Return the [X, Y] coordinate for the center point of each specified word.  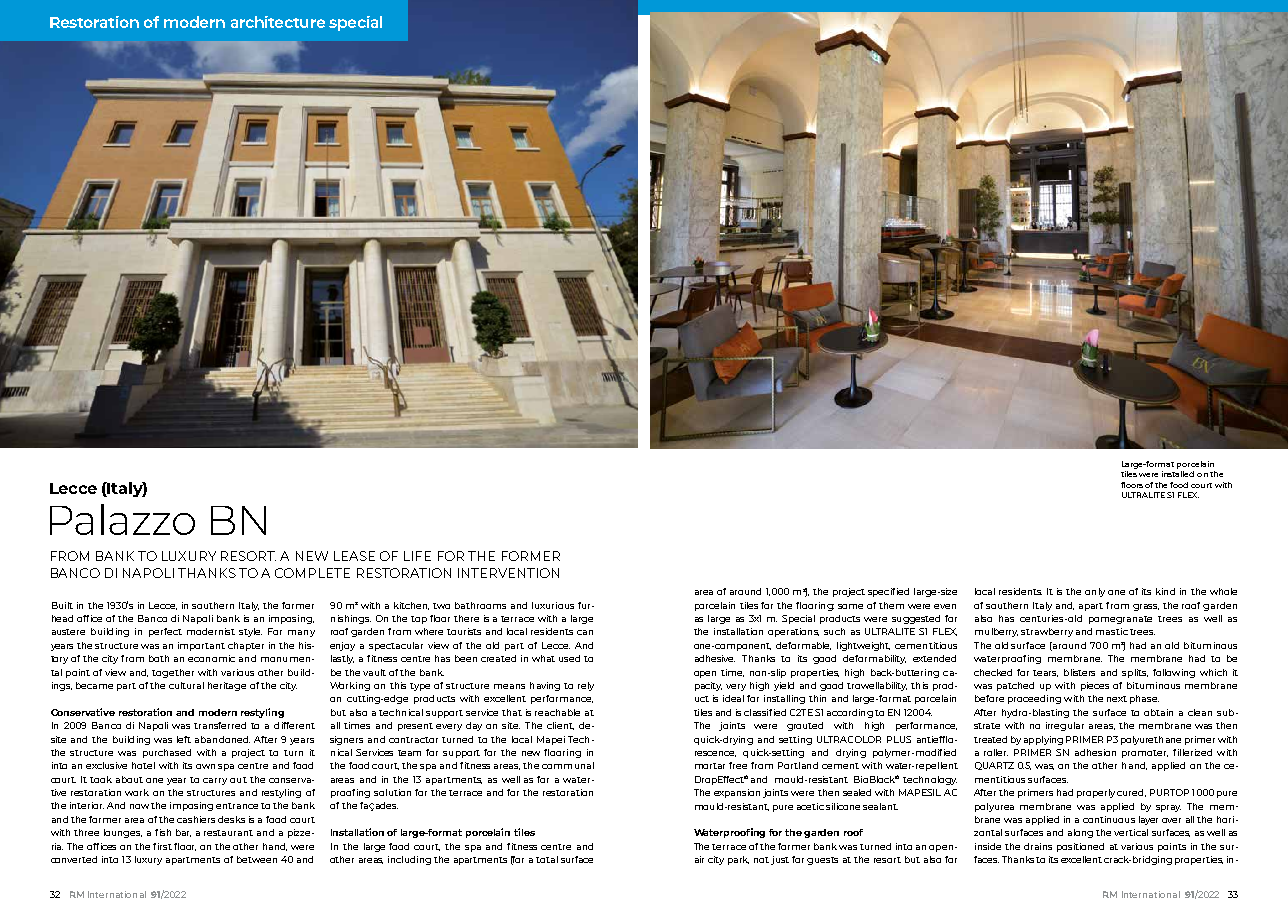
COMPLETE [312, 573]
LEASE [354, 556]
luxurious [553, 605]
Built [62, 605]
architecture [278, 22]
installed [1178, 474]
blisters [1079, 672]
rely [586, 686]
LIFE [417, 556]
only [1095, 592]
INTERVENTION [508, 573]
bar [183, 833]
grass [1146, 607]
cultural [186, 685]
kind [1165, 591]
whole [1223, 591]
